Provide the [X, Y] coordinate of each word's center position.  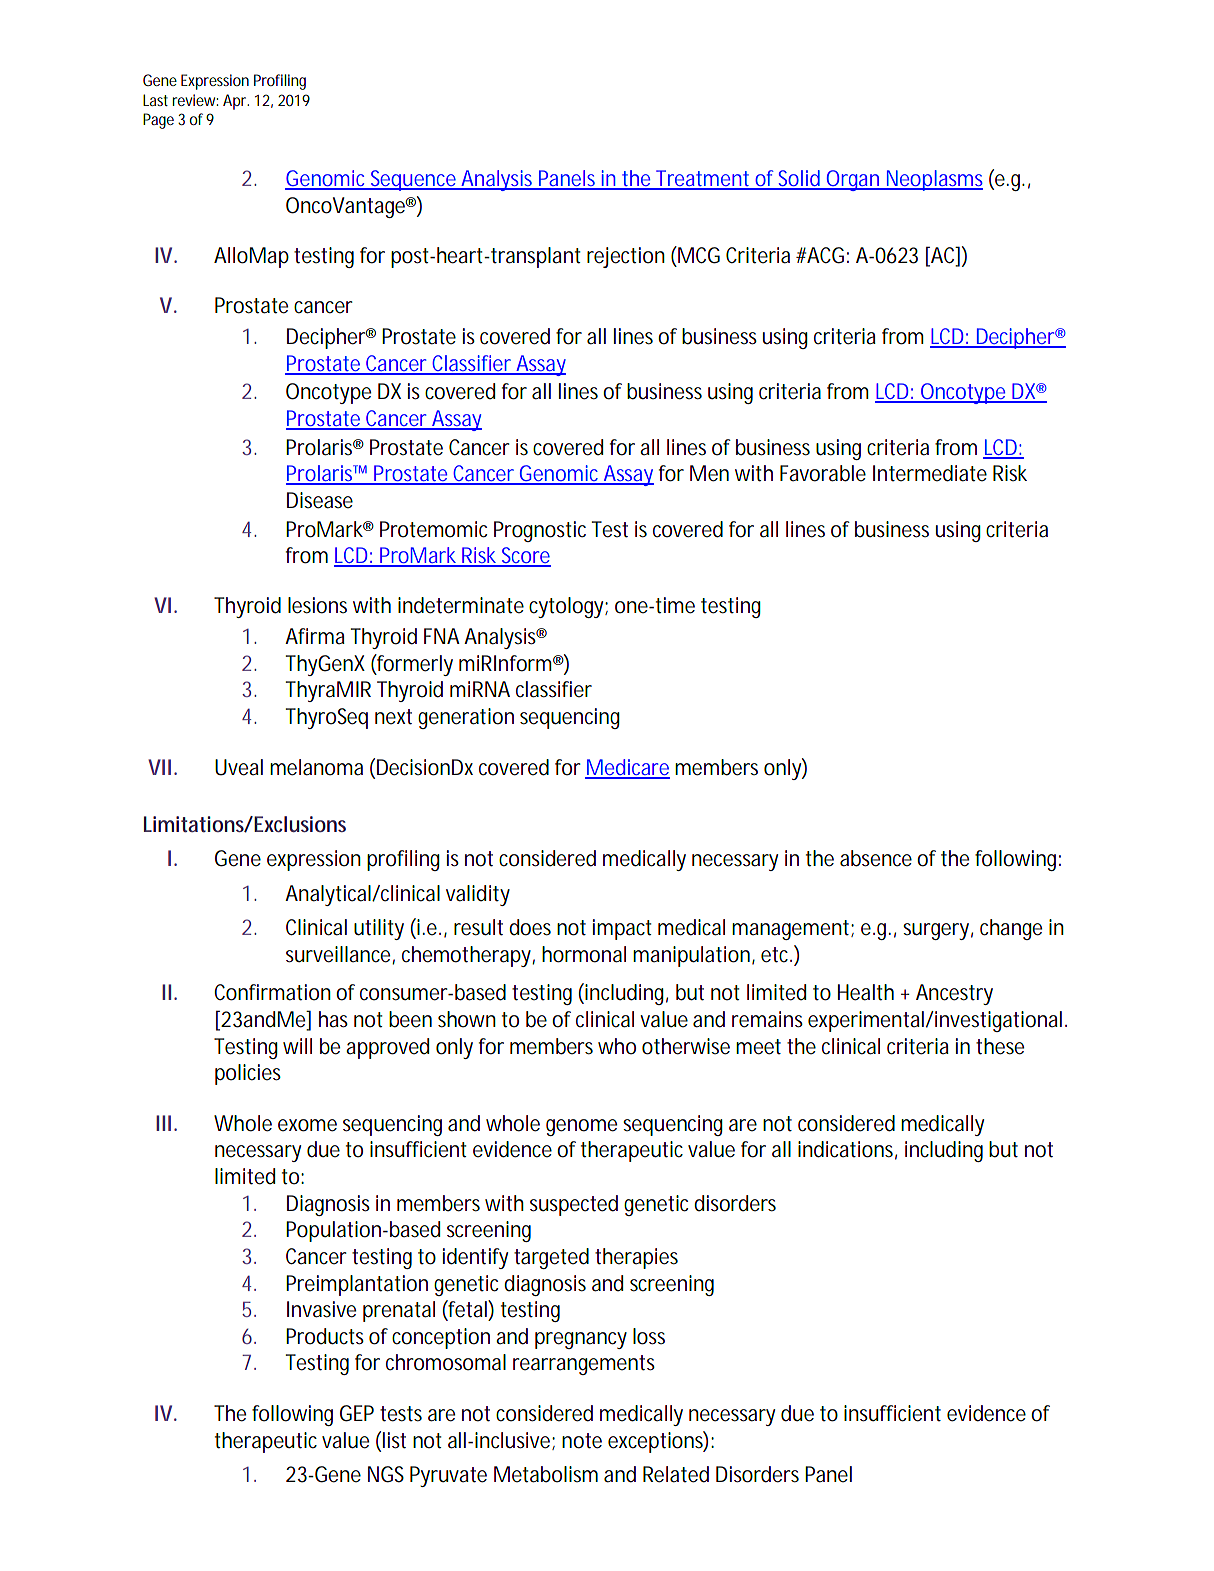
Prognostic [540, 531]
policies [248, 1074]
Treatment [703, 179]
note [582, 1441]
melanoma [316, 767]
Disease [320, 500]
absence [876, 858]
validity [478, 895]
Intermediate [930, 473]
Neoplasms [933, 180]
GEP [357, 1413]
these [1000, 1046]
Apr [236, 102]
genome [581, 1127]
